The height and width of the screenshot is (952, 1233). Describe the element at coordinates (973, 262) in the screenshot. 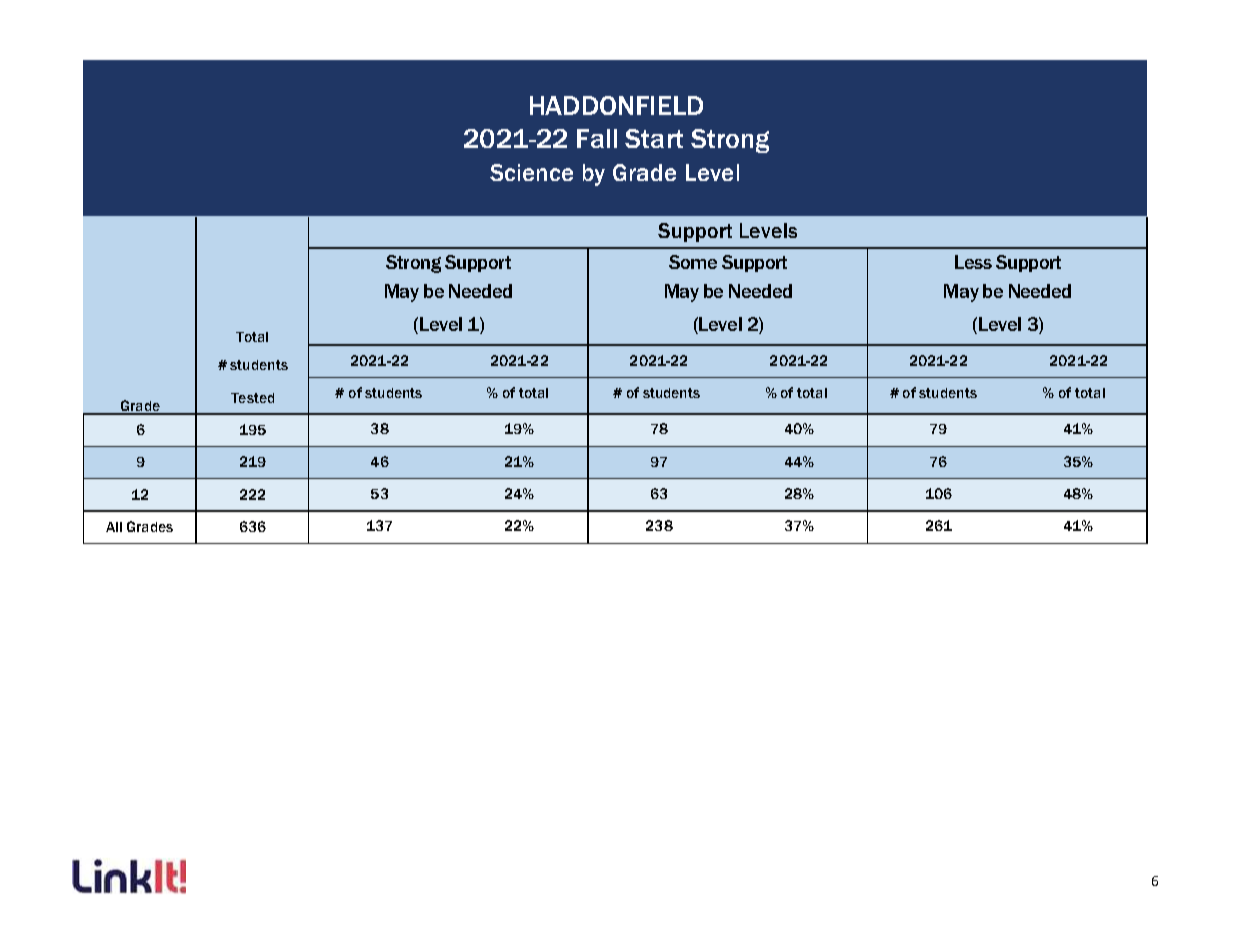

I see `Less` at that location.
